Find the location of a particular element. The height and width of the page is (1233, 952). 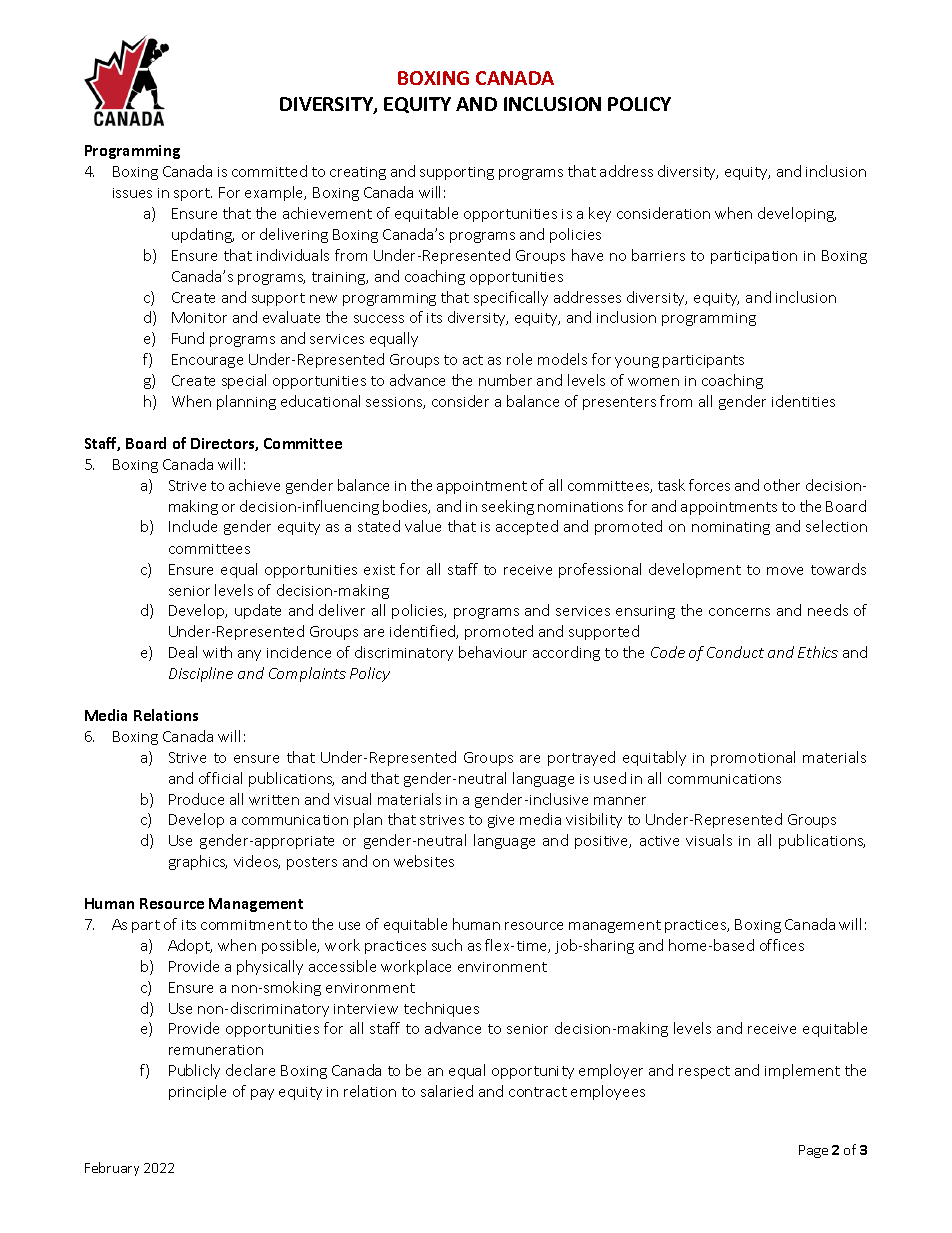

barriers is located at coordinates (658, 255).
